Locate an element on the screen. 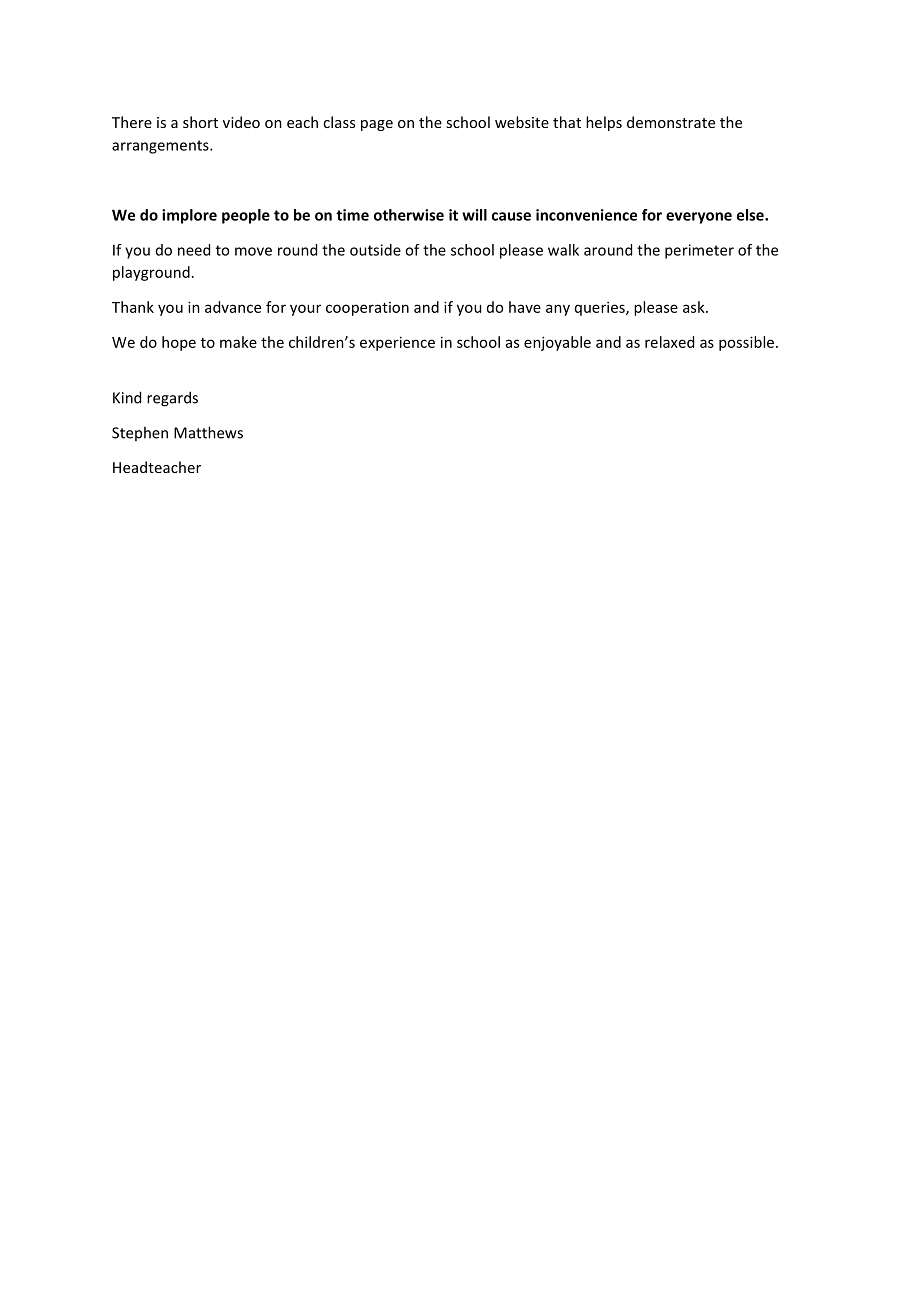  outside is located at coordinates (375, 250).
